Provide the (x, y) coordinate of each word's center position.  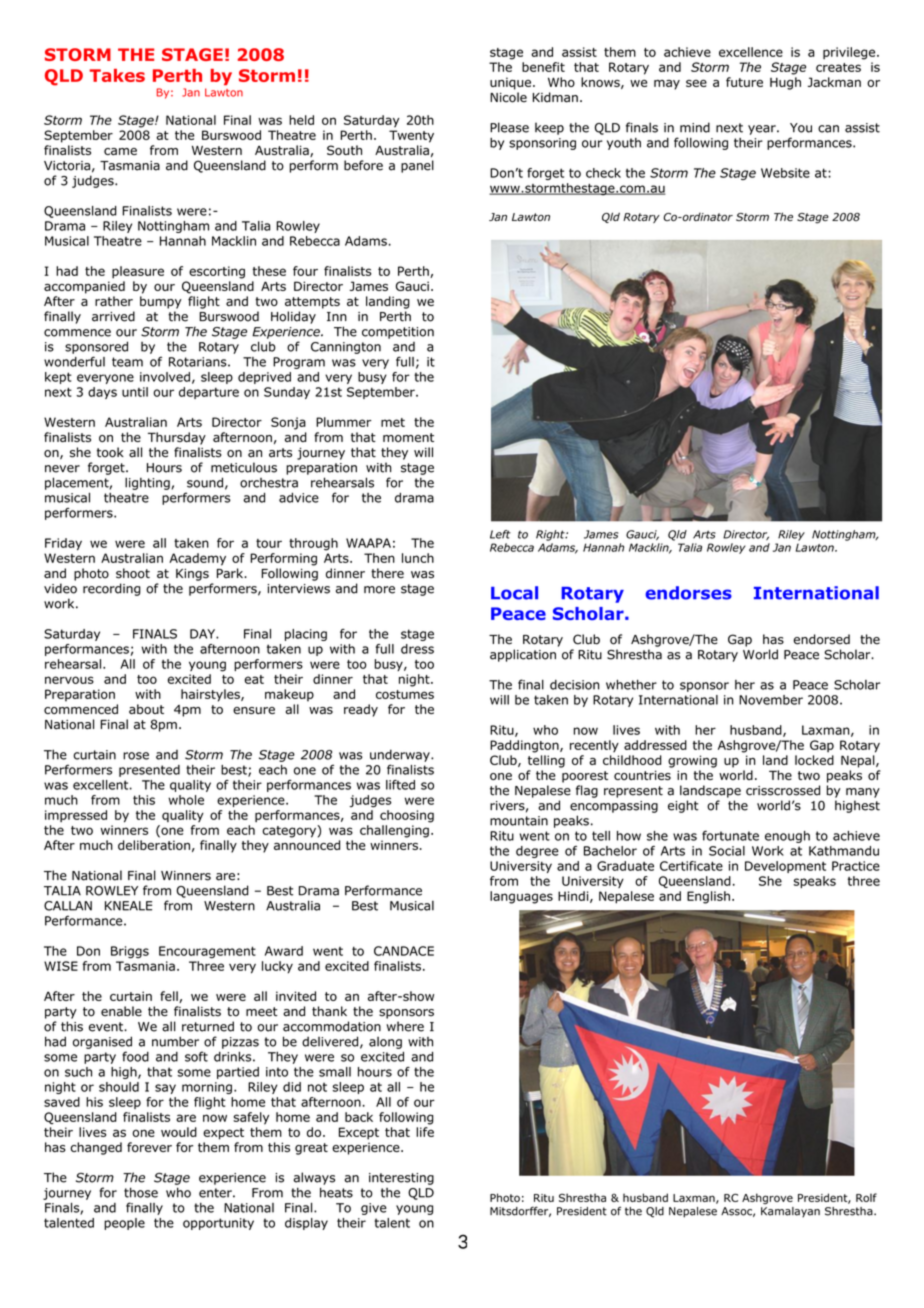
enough (787, 837)
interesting (401, 1179)
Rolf (866, 1197)
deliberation (154, 845)
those (141, 1192)
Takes (117, 75)
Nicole (508, 97)
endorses (688, 593)
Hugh (785, 83)
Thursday (177, 438)
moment (408, 437)
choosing (407, 816)
